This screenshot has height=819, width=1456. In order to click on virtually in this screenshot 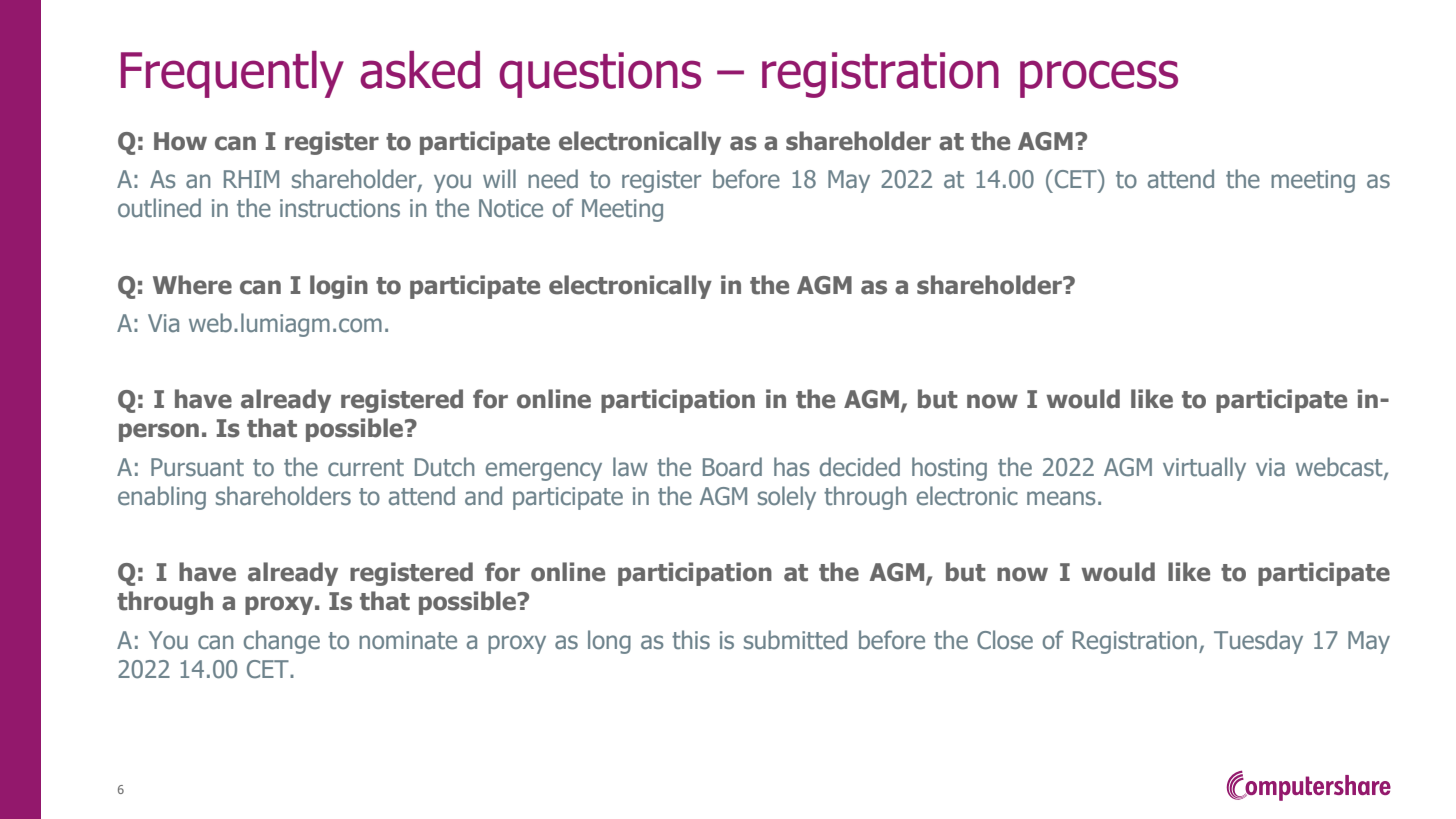, I will do `click(1204, 469)`.
